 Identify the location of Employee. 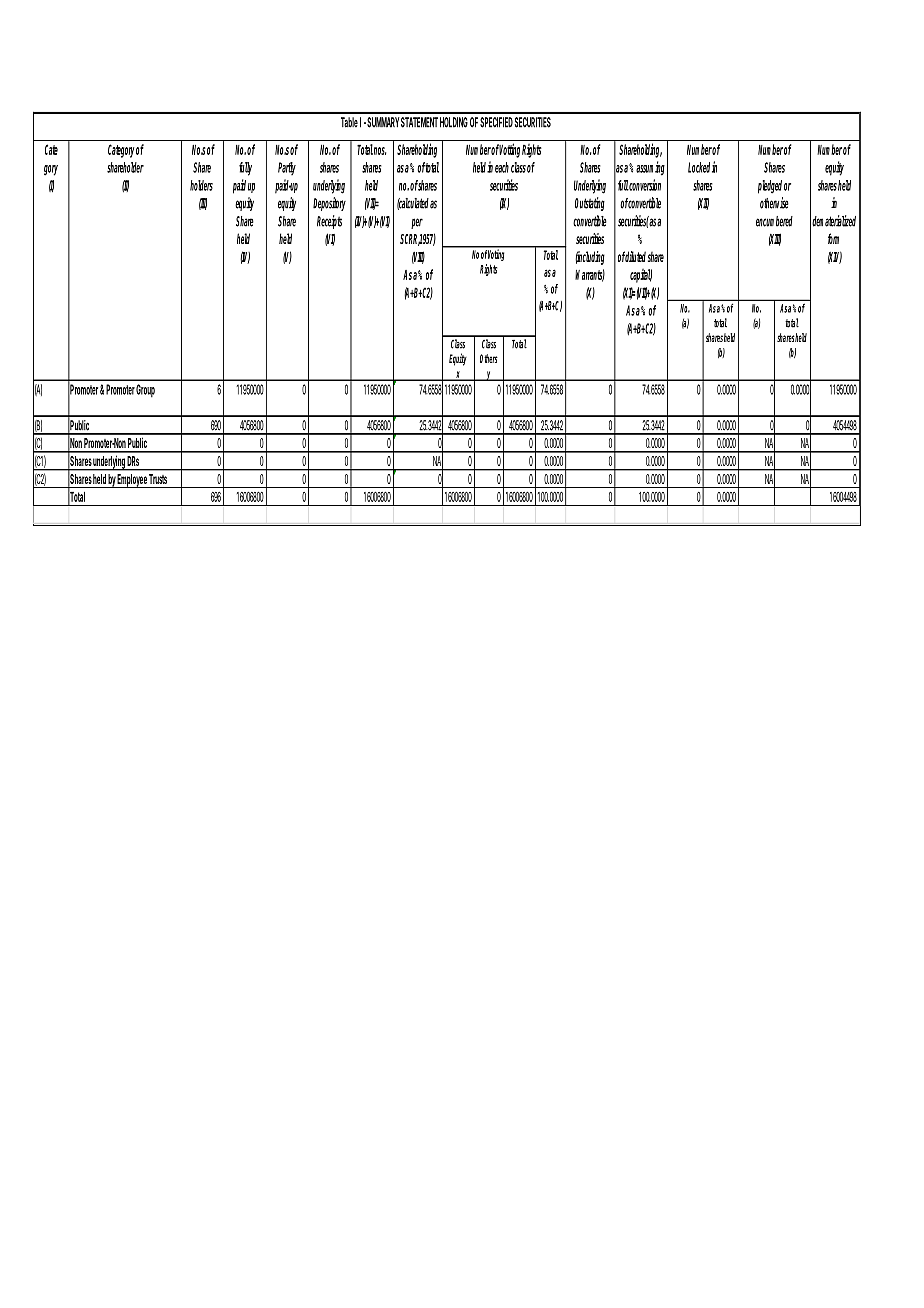
(132, 481).
